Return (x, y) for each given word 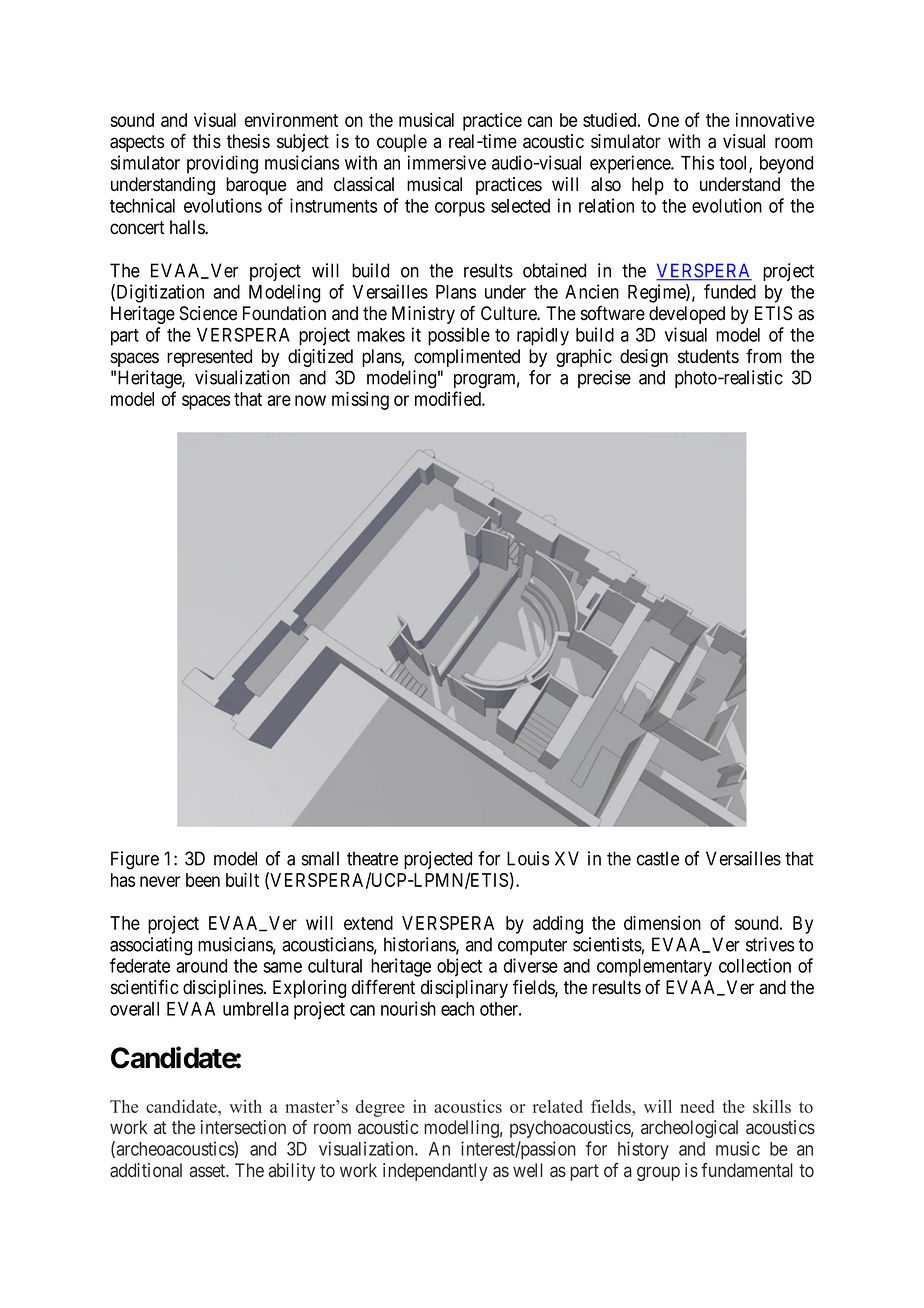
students (708, 356)
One (663, 120)
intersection (243, 1127)
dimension (662, 922)
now (310, 400)
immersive (446, 162)
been (203, 880)
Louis (528, 858)
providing (222, 164)
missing (360, 400)
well (528, 1170)
